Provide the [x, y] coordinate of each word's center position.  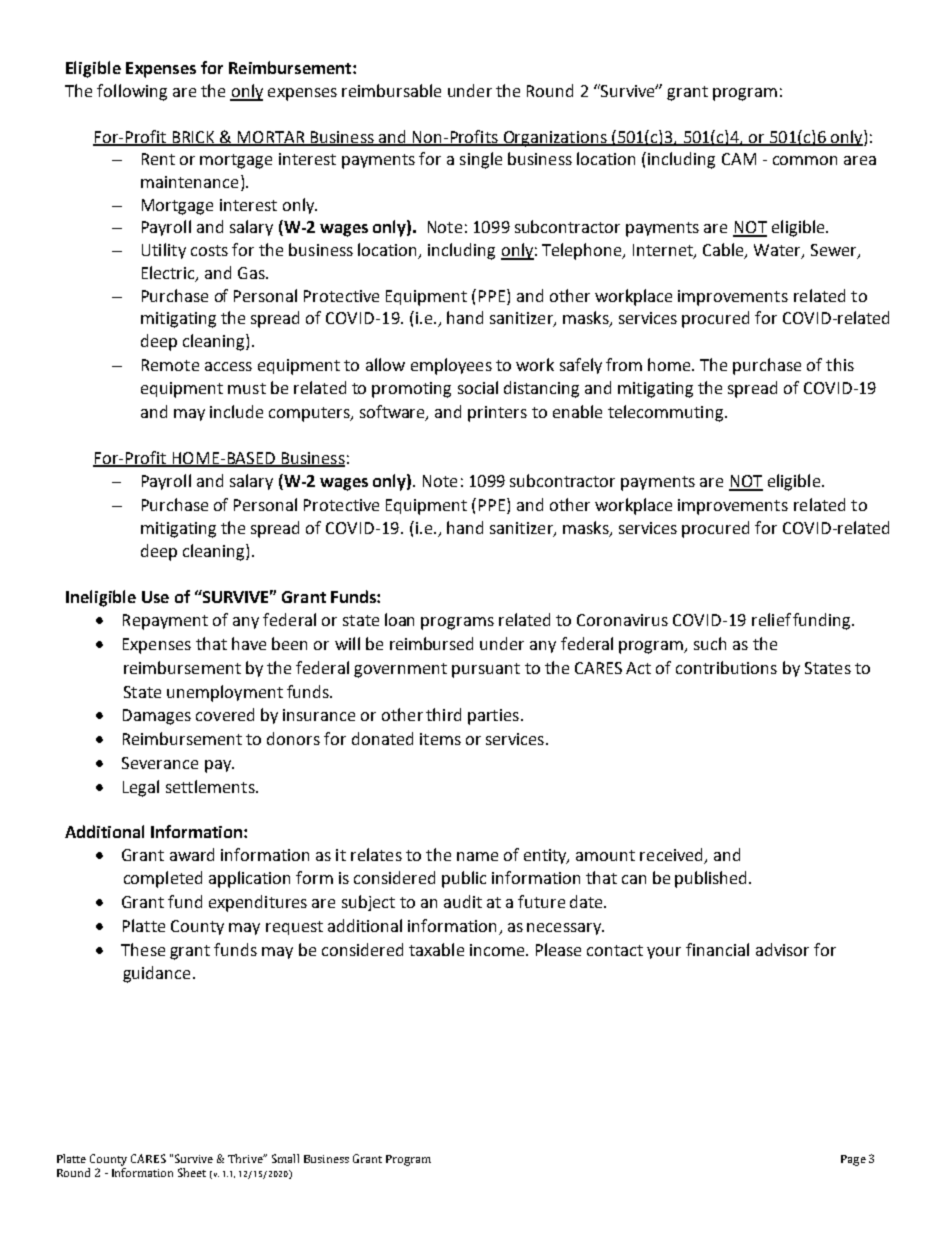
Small [285, 1158]
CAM [739, 159]
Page [853, 1160]
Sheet [192, 1172]
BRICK [193, 138]
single [481, 160]
